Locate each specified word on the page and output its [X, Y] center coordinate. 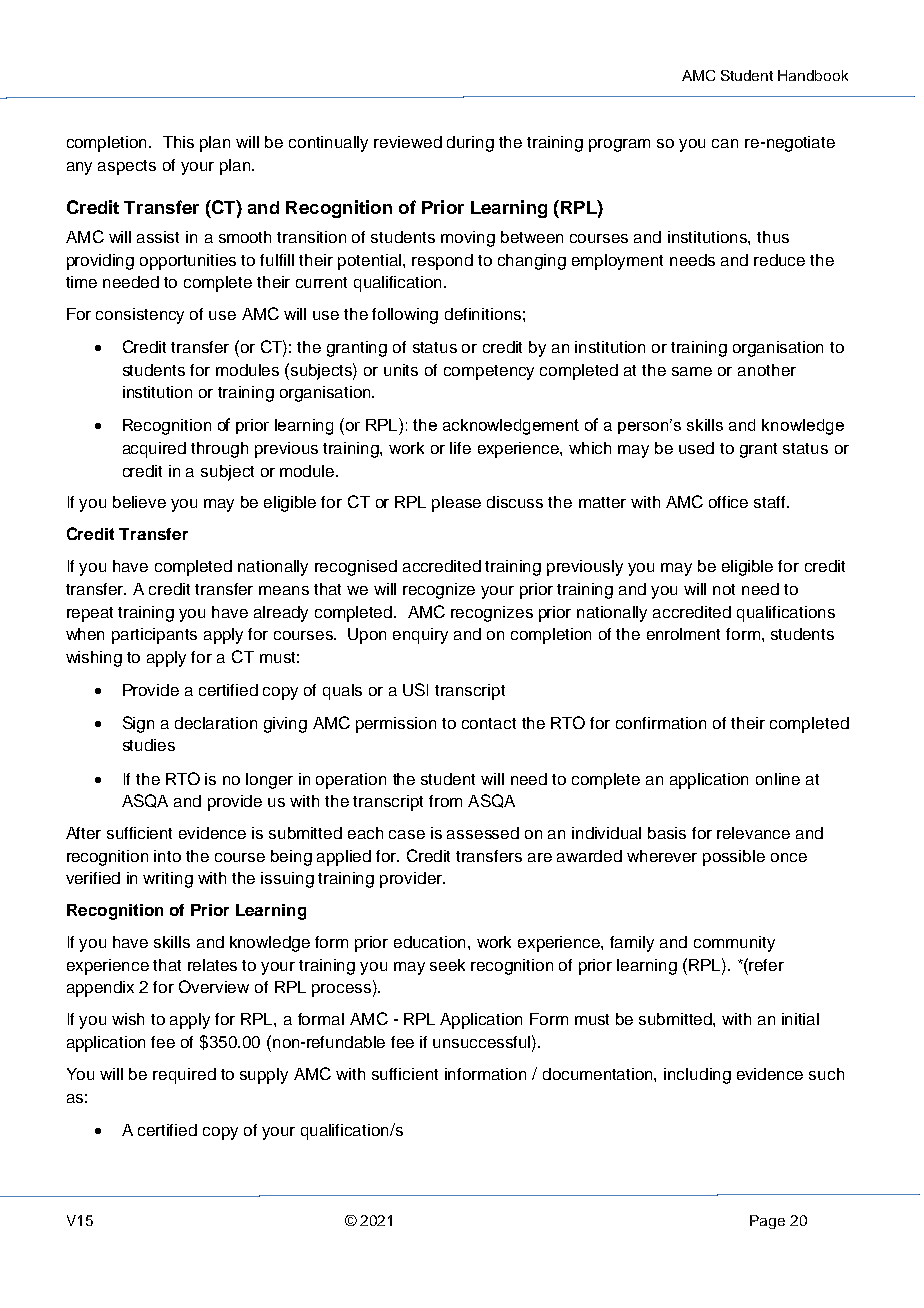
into [167, 856]
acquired [154, 450]
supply [264, 1076]
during [470, 144]
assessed [483, 833]
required [184, 1076]
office [728, 502]
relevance [753, 833]
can [725, 143]
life [460, 448]
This [178, 142]
